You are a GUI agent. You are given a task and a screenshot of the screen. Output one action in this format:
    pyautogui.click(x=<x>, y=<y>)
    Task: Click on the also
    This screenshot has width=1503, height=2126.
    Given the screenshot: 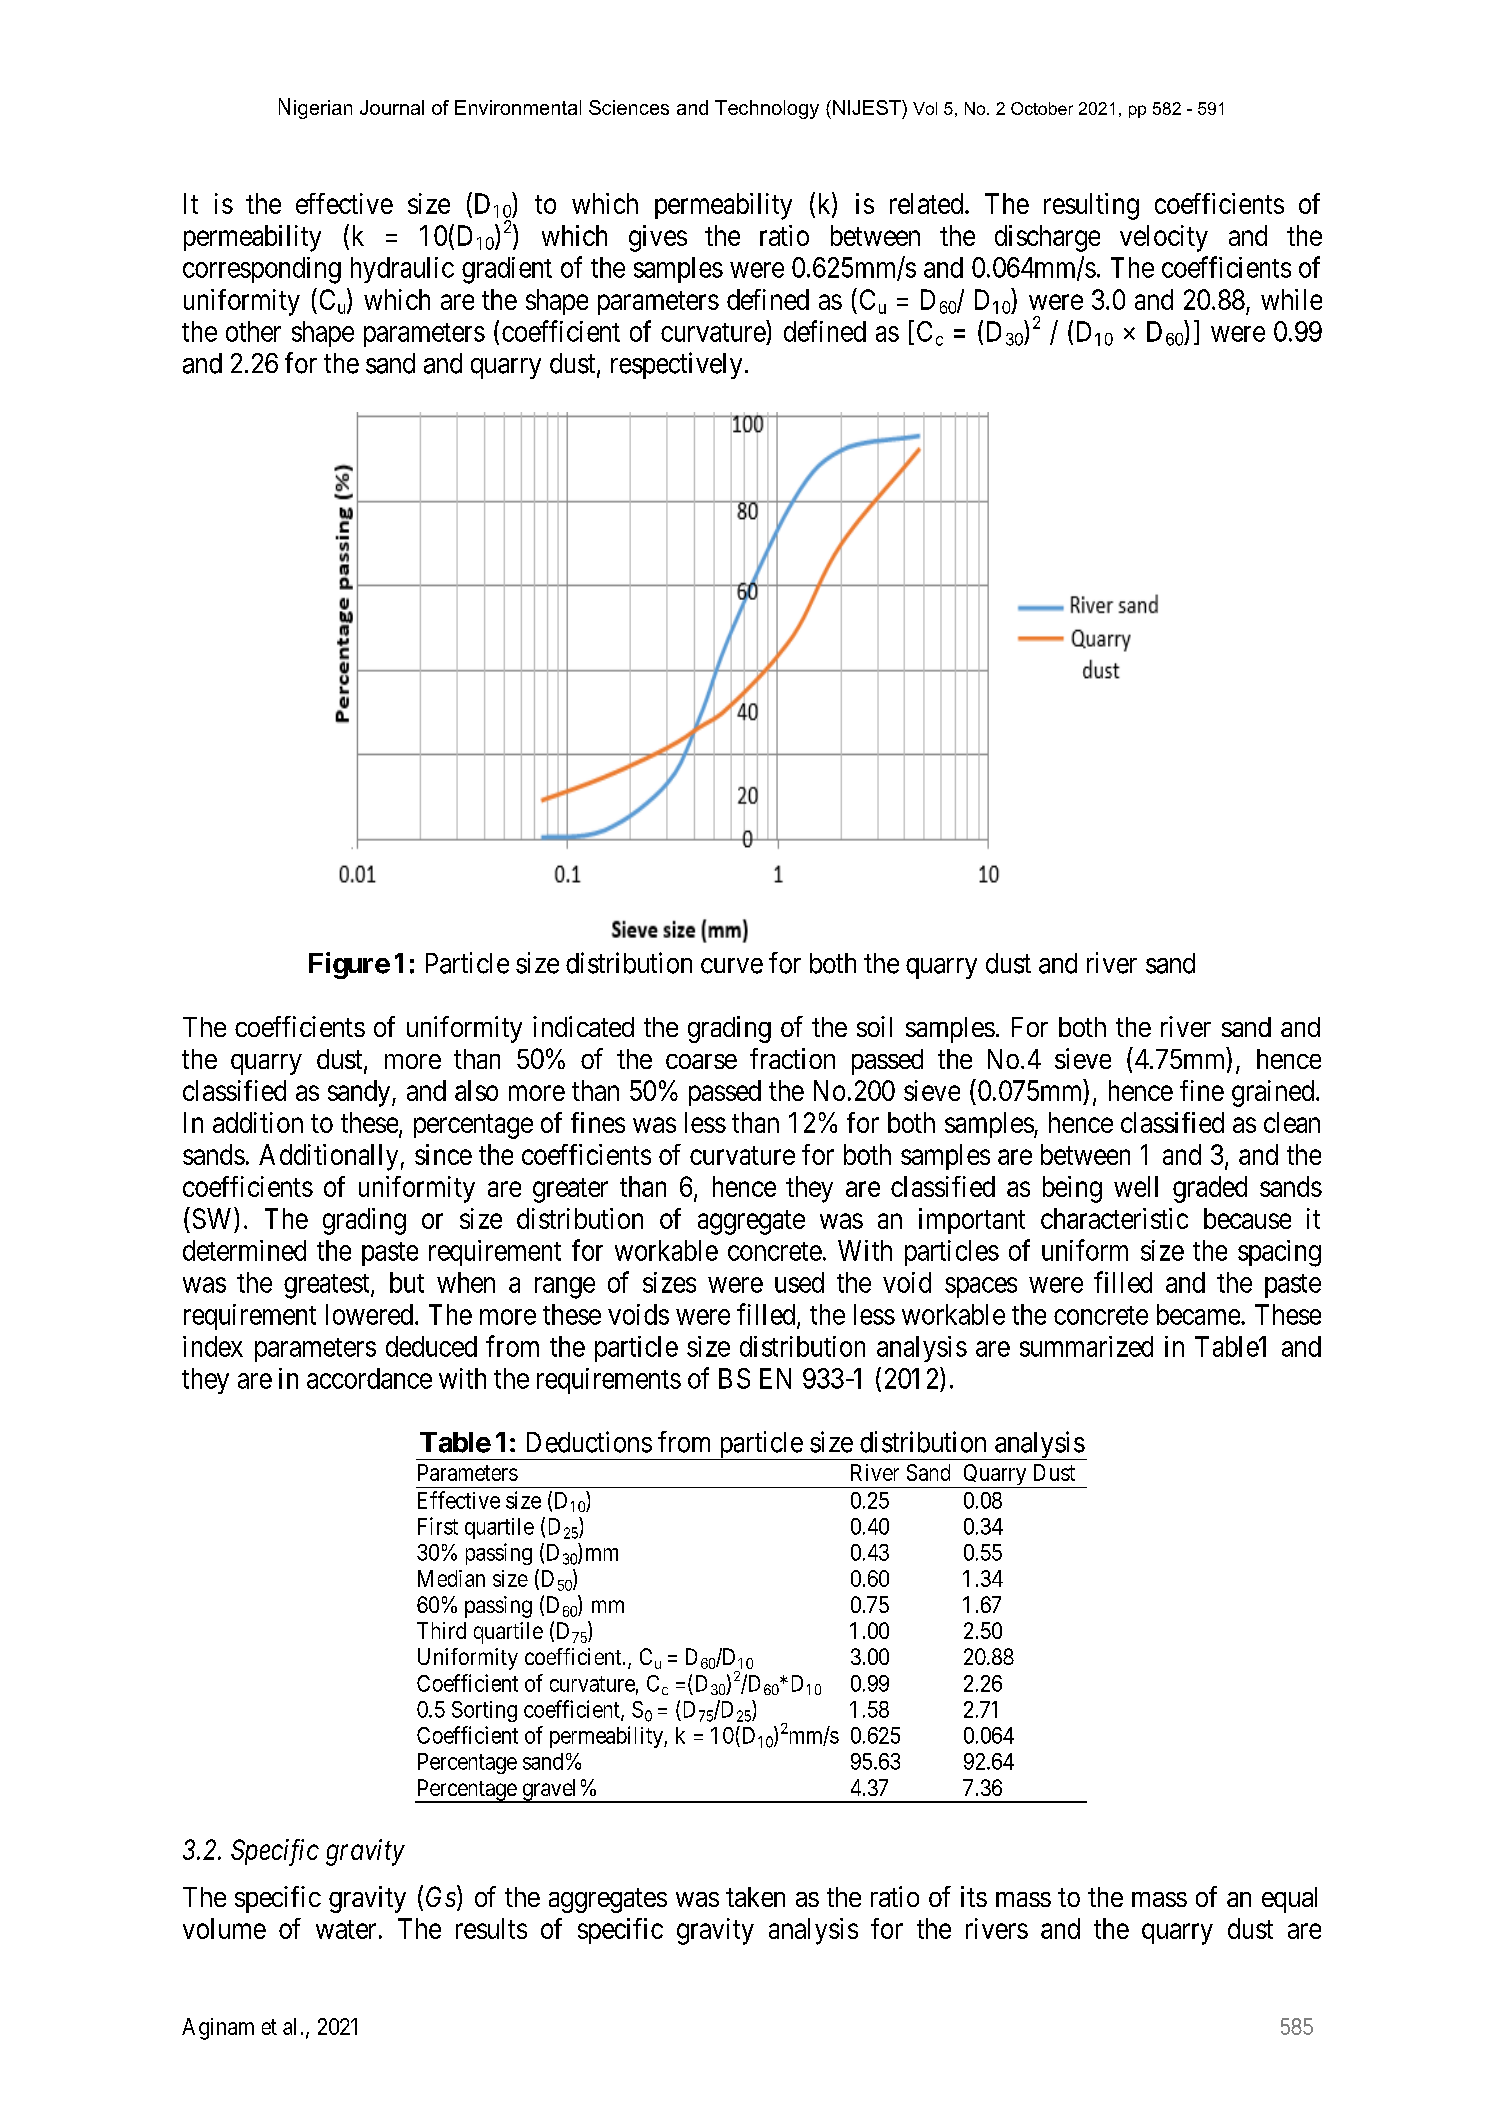 What is the action you would take?
    pyautogui.click(x=476, y=1090)
